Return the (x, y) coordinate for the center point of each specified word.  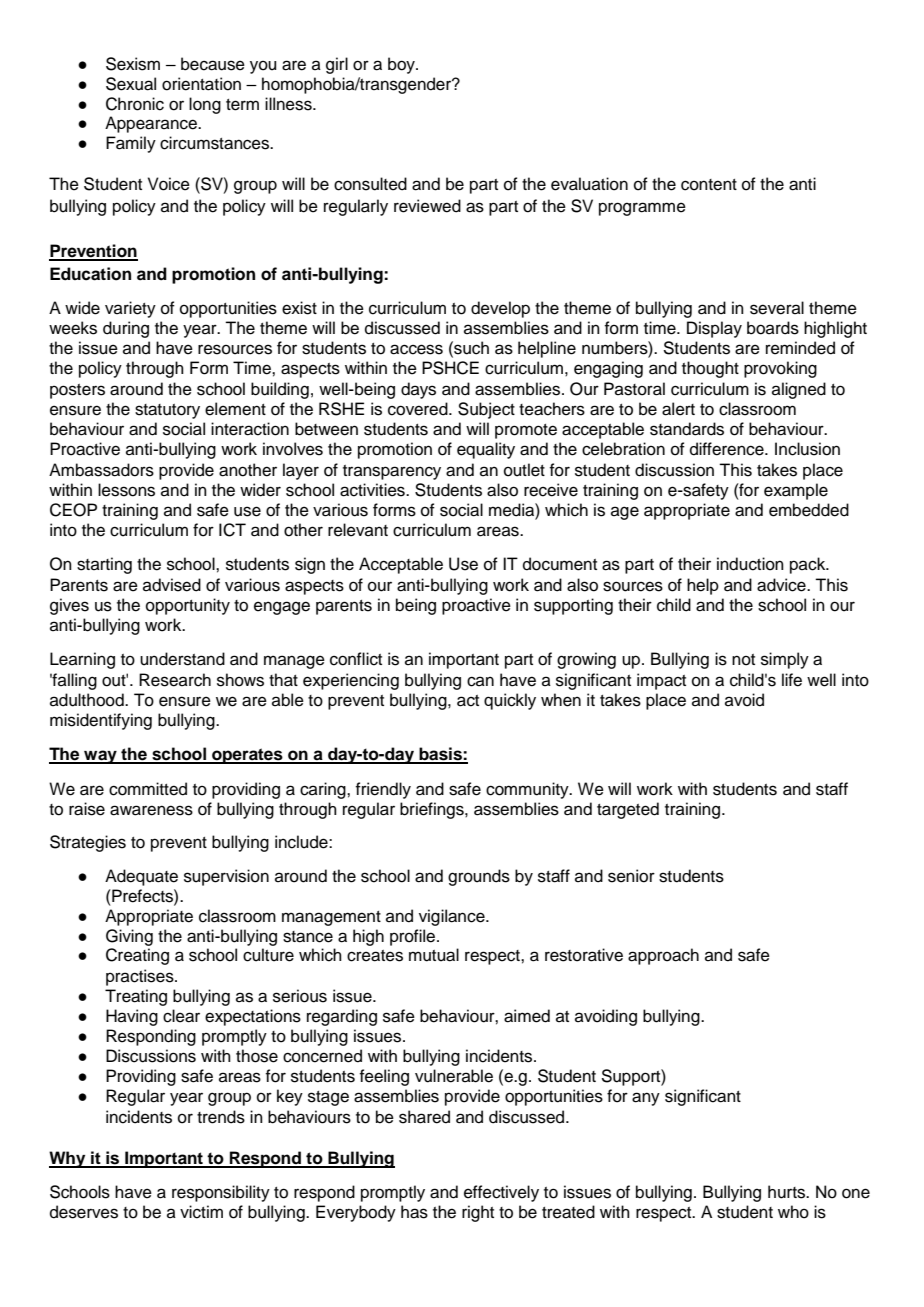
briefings (433, 810)
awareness (151, 810)
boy (402, 65)
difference (728, 449)
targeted (628, 810)
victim (201, 1212)
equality (486, 450)
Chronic (135, 104)
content (709, 185)
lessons (126, 490)
